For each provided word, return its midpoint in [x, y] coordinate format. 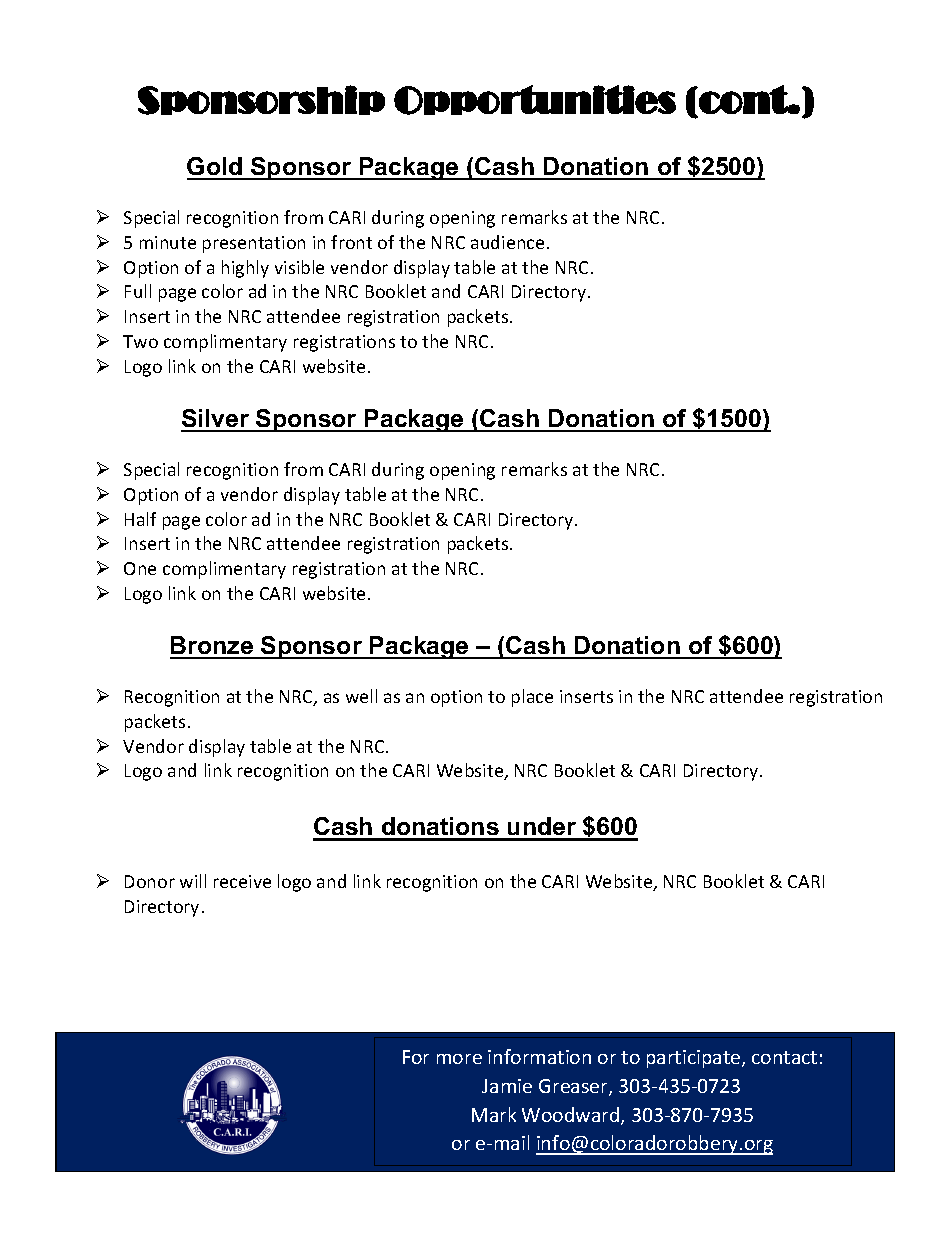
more [459, 1059]
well [361, 696]
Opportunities [535, 100]
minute [168, 242]
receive [242, 881]
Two [140, 341]
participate [695, 1059]
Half [140, 519]
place [532, 698]
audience [507, 242]
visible [299, 267]
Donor [150, 881]
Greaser [574, 1087]
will [193, 881]
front [351, 242]
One [140, 568]
